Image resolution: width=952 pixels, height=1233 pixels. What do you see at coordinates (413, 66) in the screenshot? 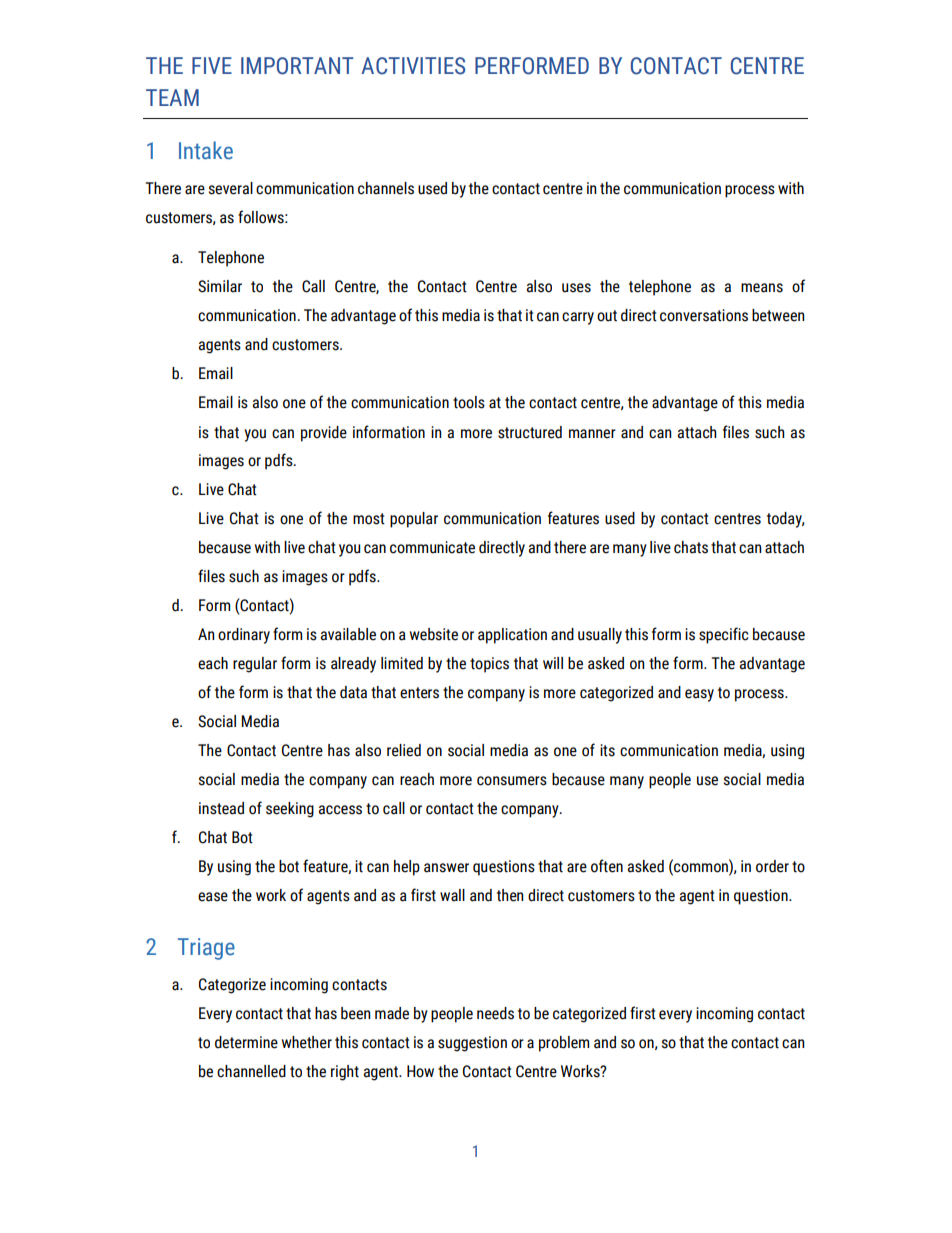
I see `ACTIVITIES` at bounding box center [413, 66].
